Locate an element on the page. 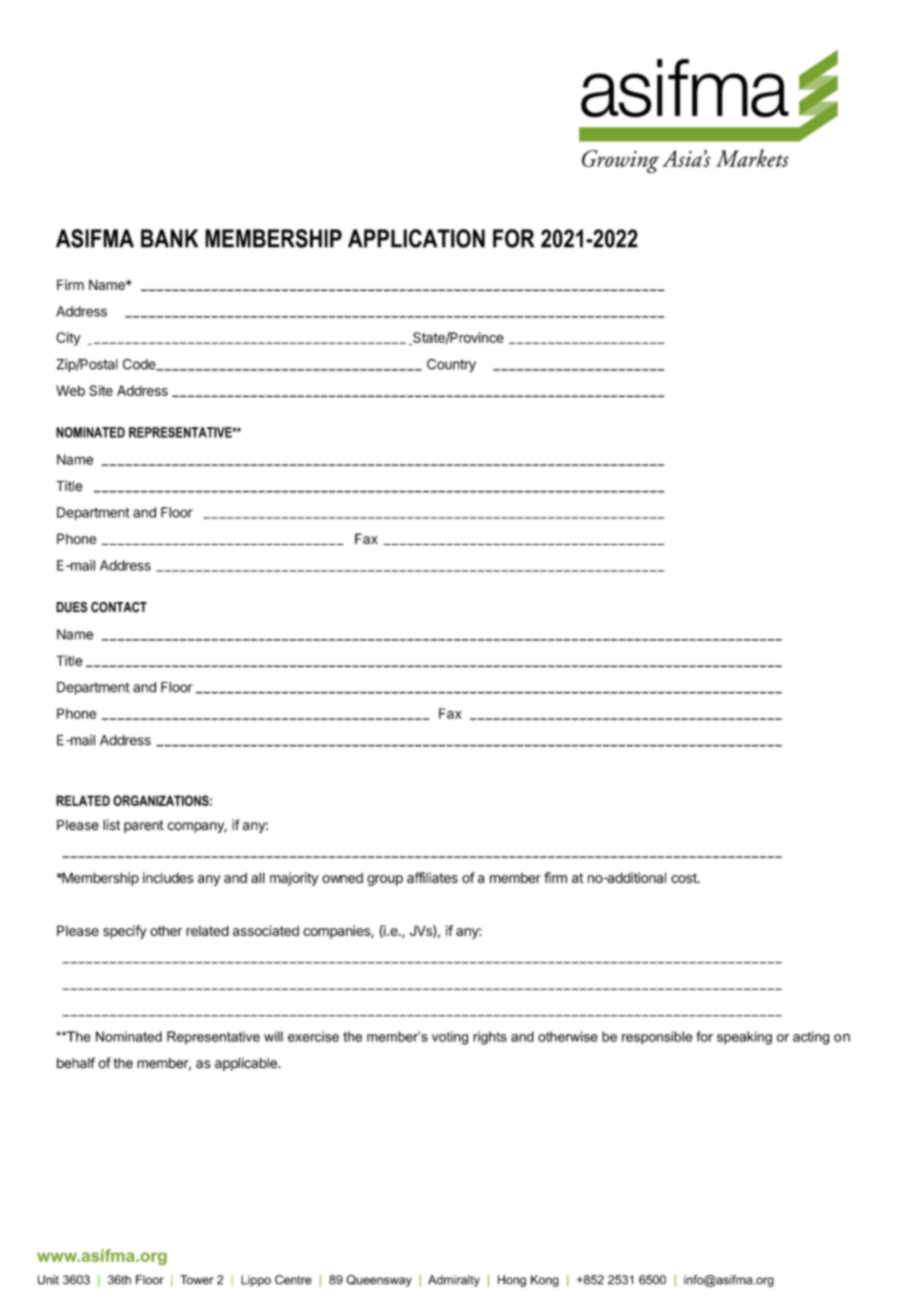  Country is located at coordinates (451, 365).
